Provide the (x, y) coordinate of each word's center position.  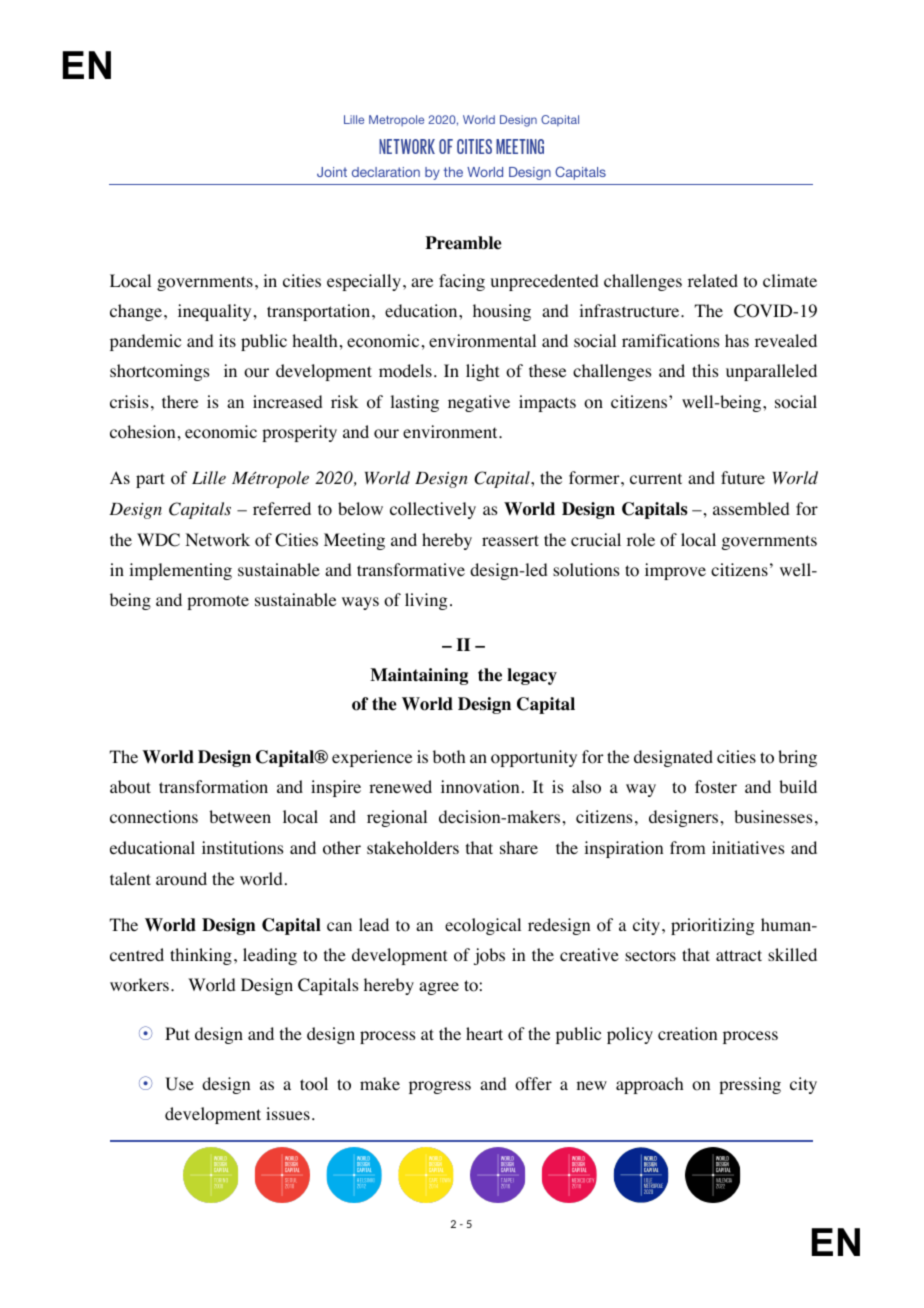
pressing (750, 1085)
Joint (332, 172)
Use (179, 1084)
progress (440, 1087)
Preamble (463, 243)
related (713, 280)
